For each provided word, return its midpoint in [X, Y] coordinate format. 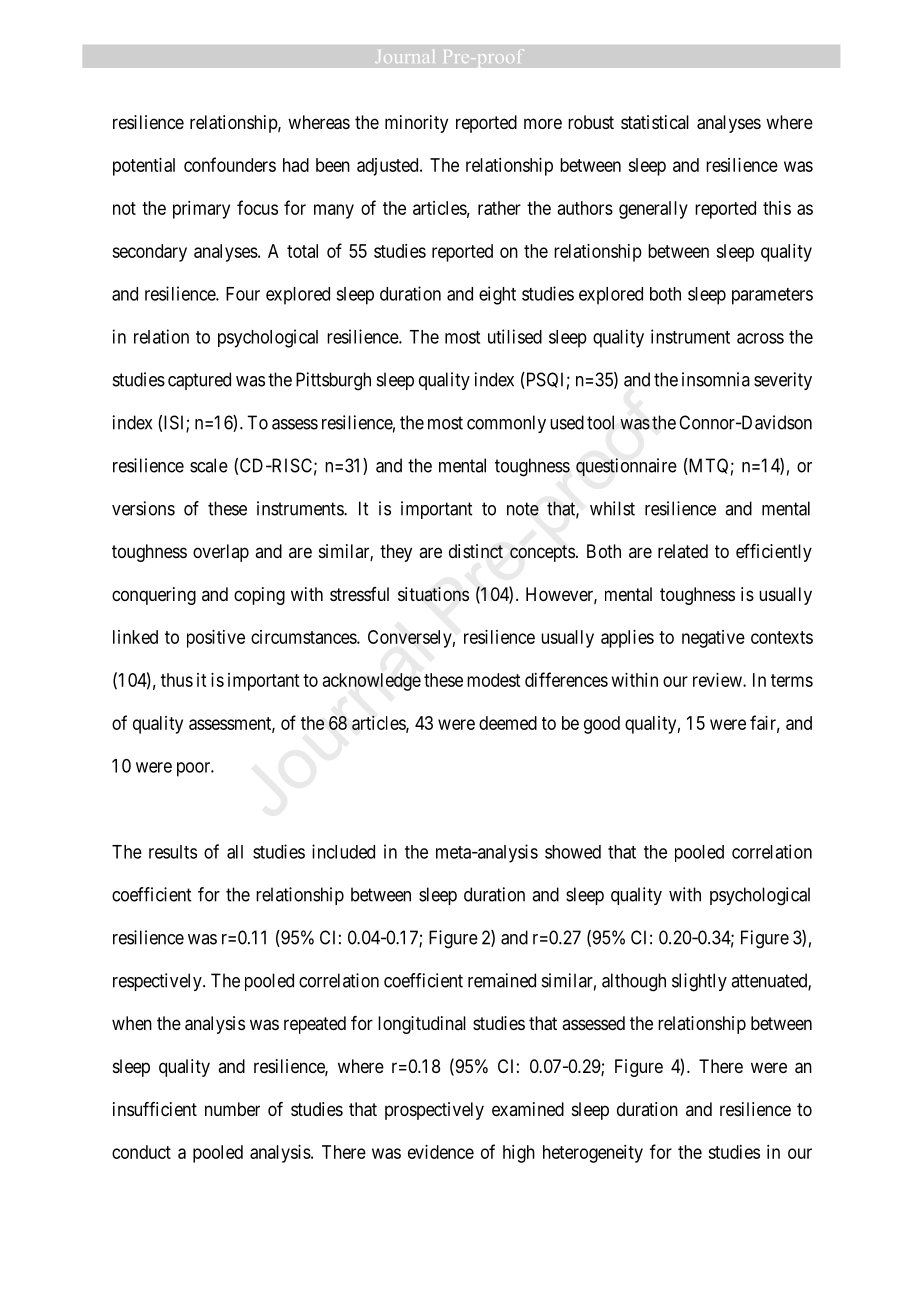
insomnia [716, 379]
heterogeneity [593, 1154]
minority [416, 124]
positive [216, 639]
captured [199, 381]
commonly [506, 424]
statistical [655, 122]
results [173, 852]
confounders [230, 164]
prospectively [434, 1111]
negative [713, 639]
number [232, 1109]
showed [573, 852]
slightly [699, 982]
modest [493, 680]
